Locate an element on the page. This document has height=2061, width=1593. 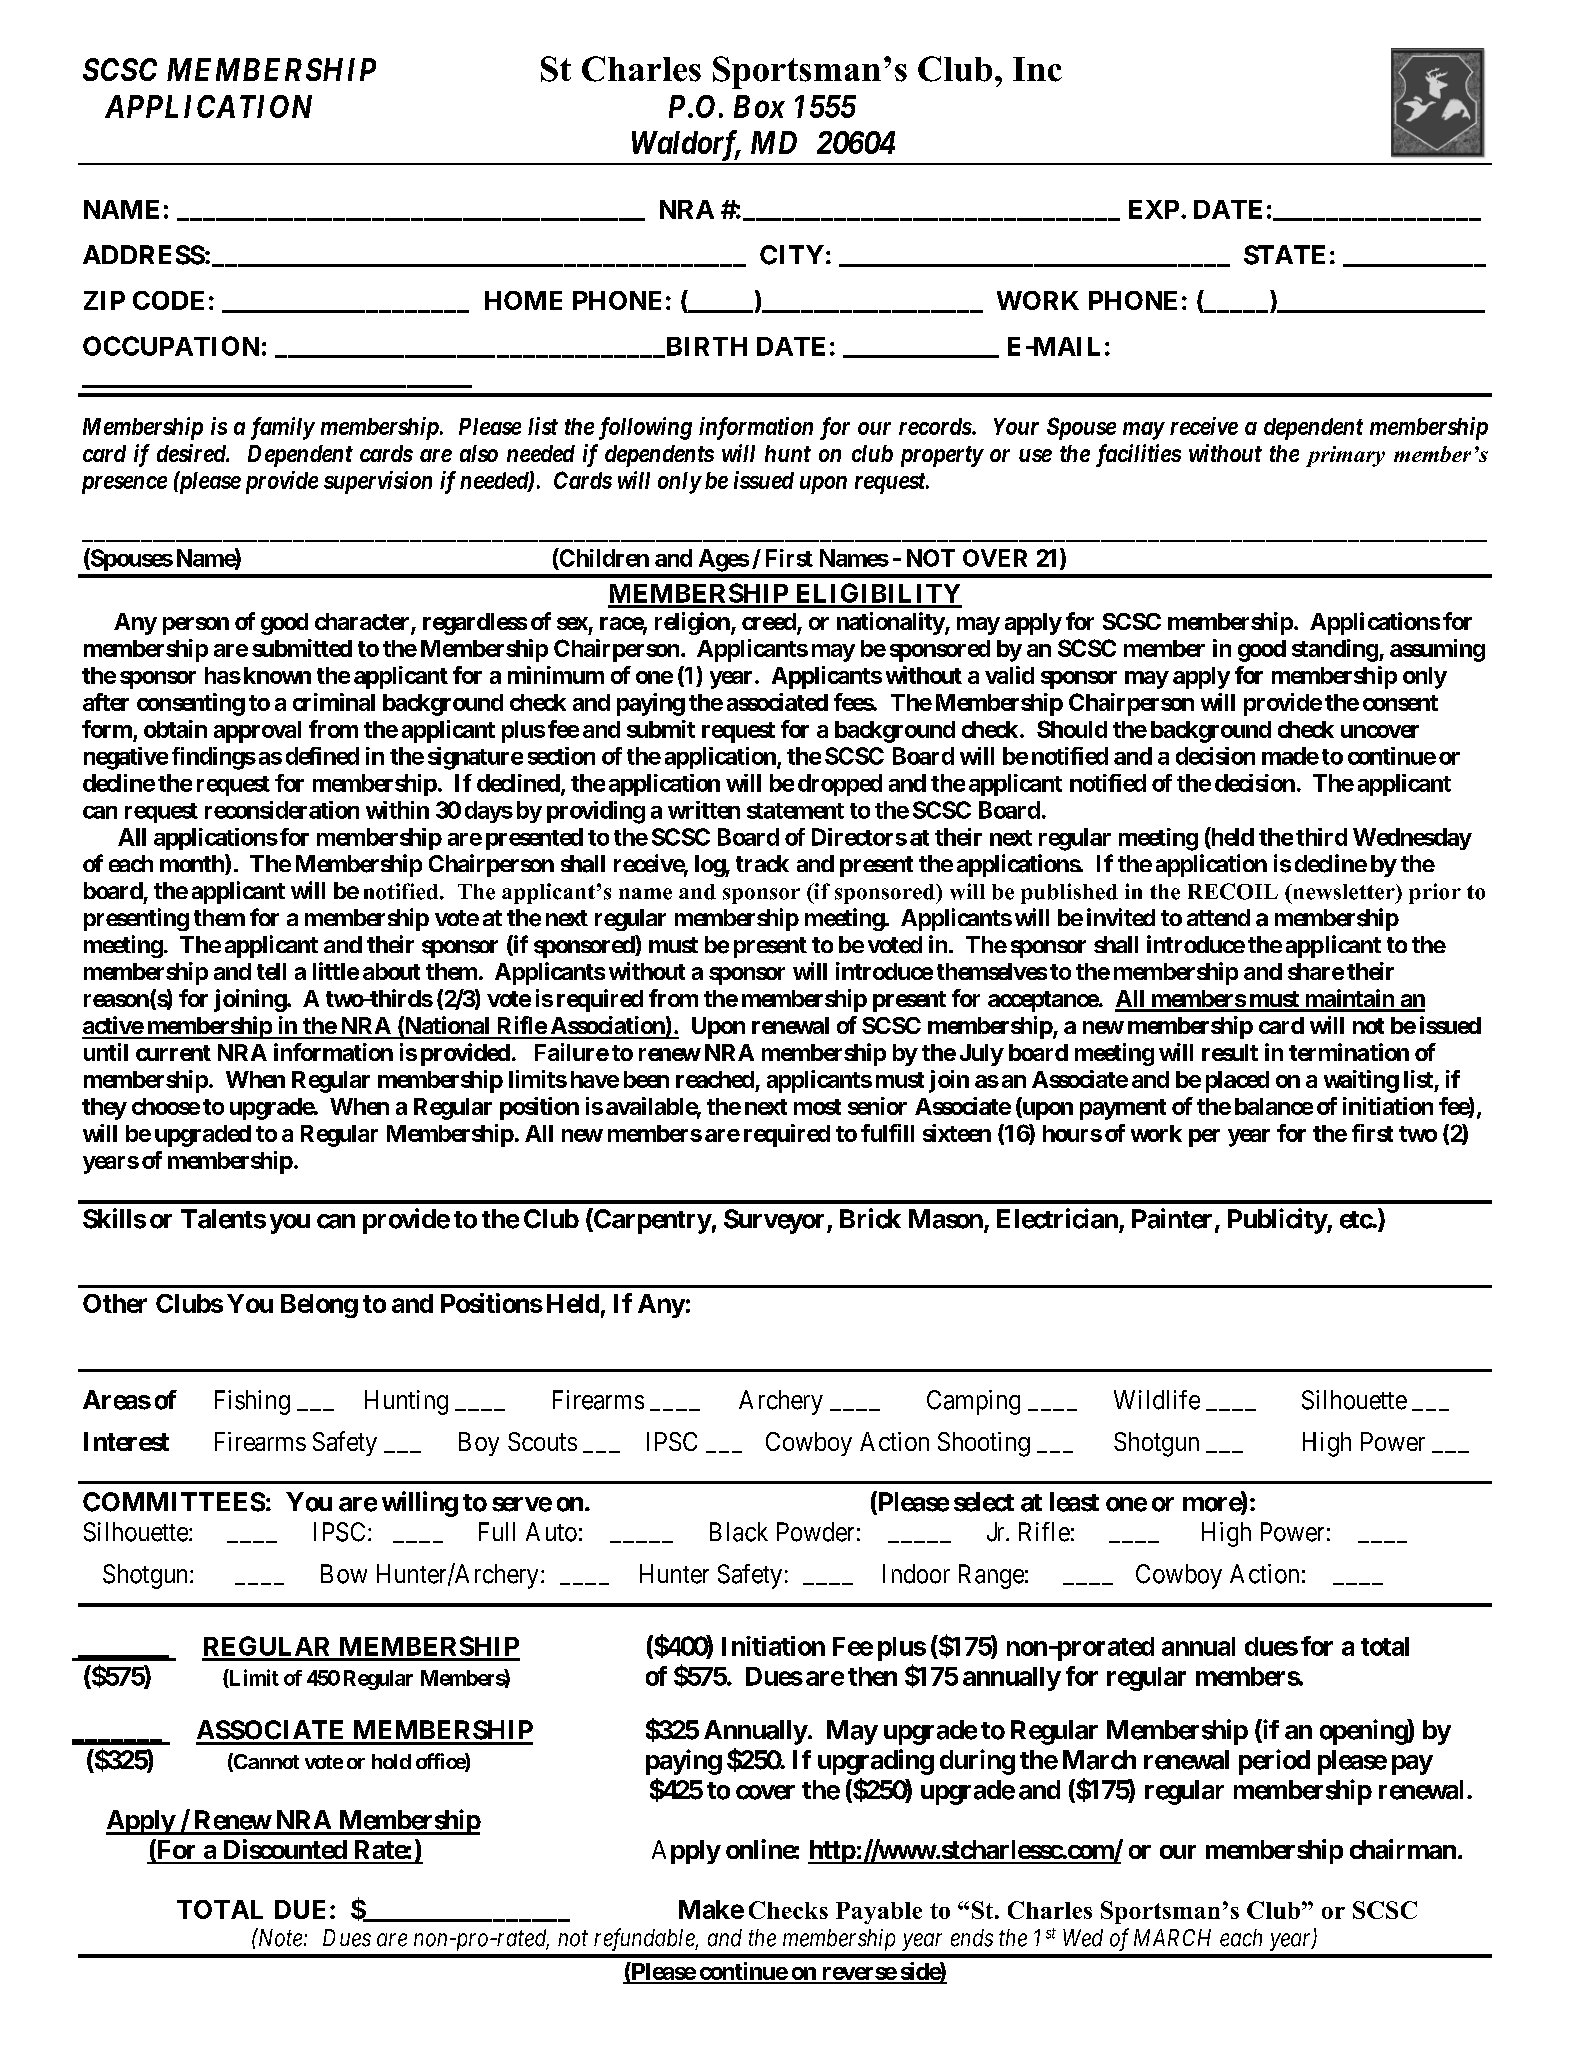
character is located at coordinates (363, 623).
